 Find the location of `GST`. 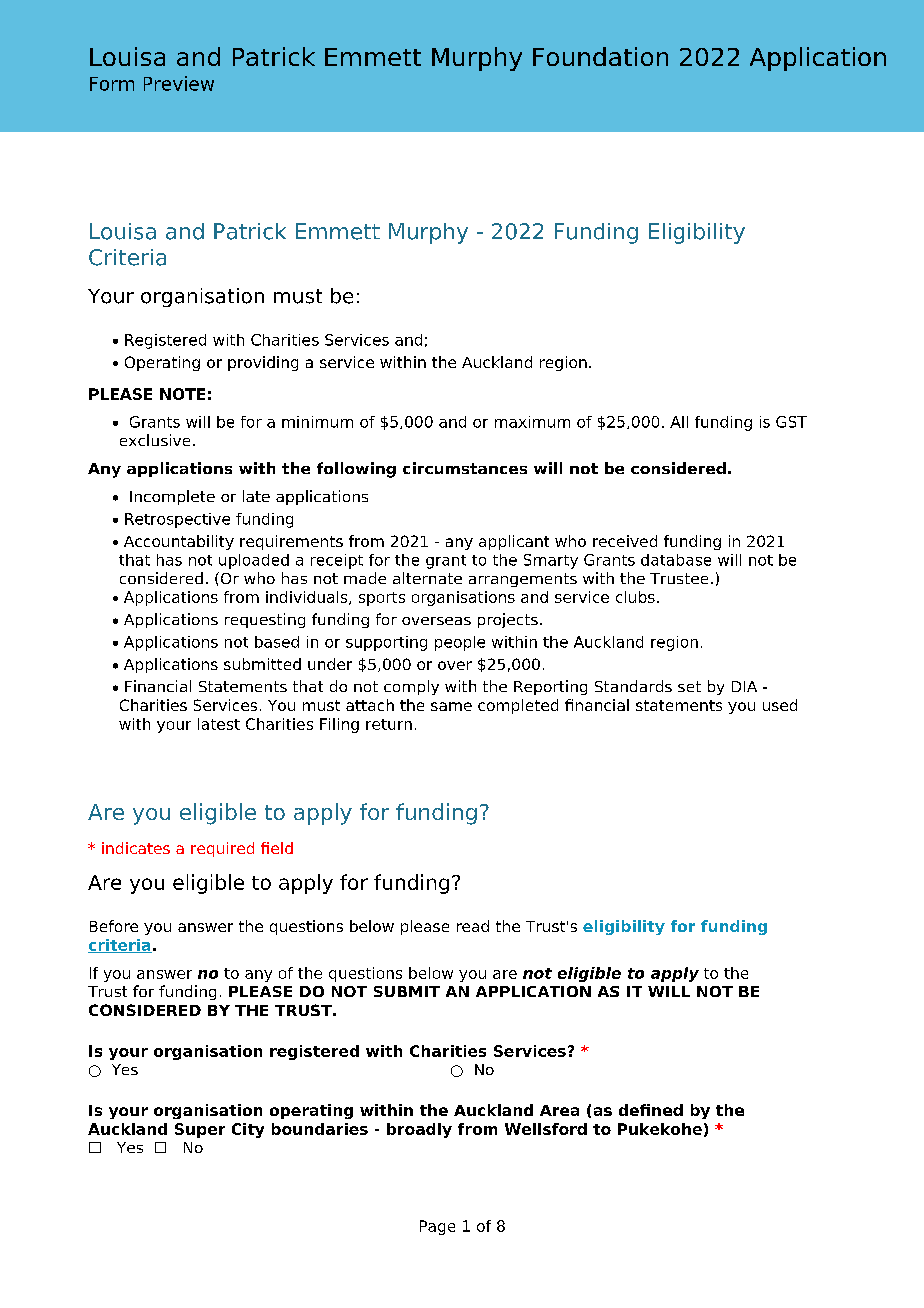

GST is located at coordinates (791, 422).
